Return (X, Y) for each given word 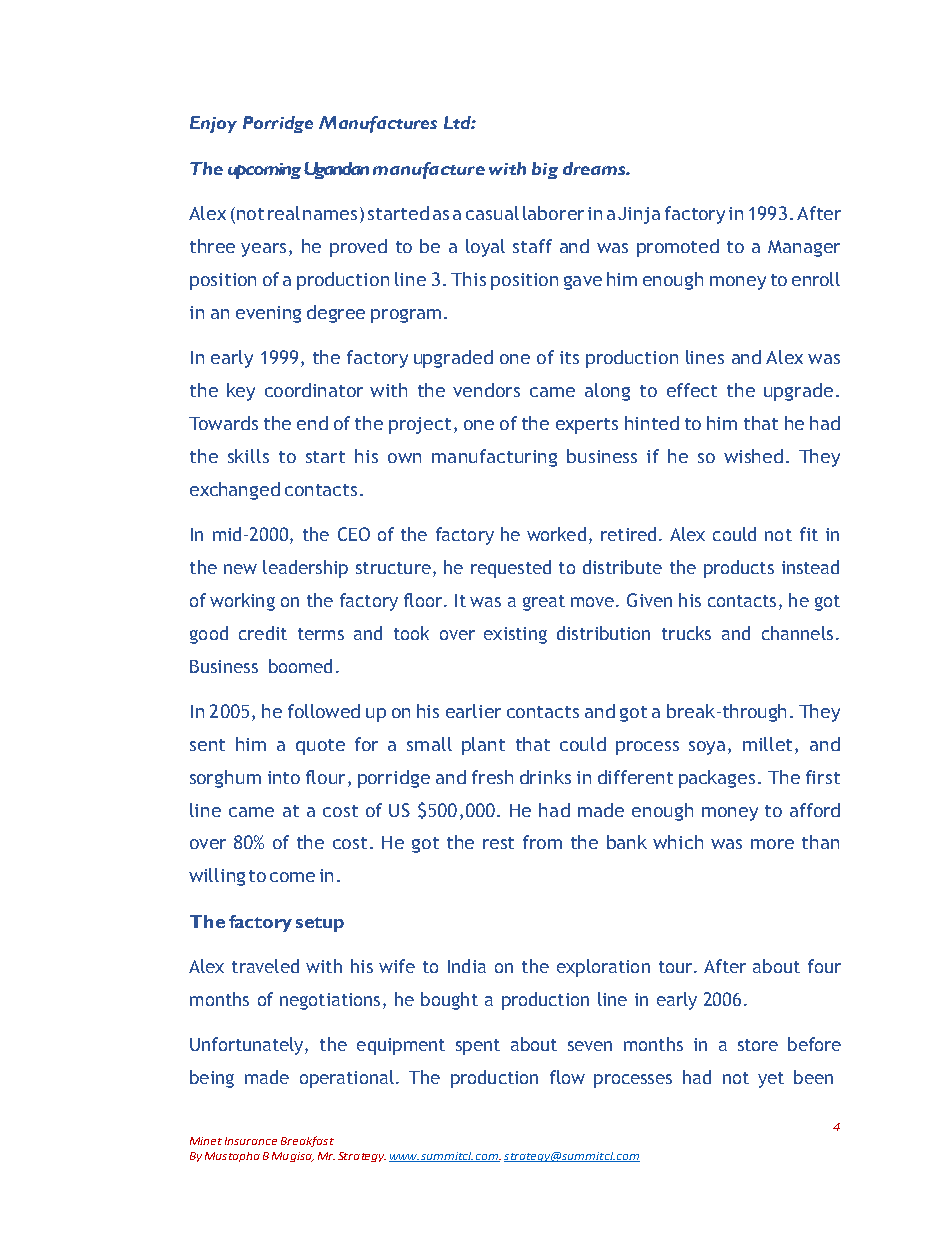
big (545, 170)
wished (753, 456)
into (284, 777)
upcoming (264, 171)
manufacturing (494, 458)
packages (717, 779)
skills (248, 456)
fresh (492, 777)
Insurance (251, 1141)
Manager (804, 248)
